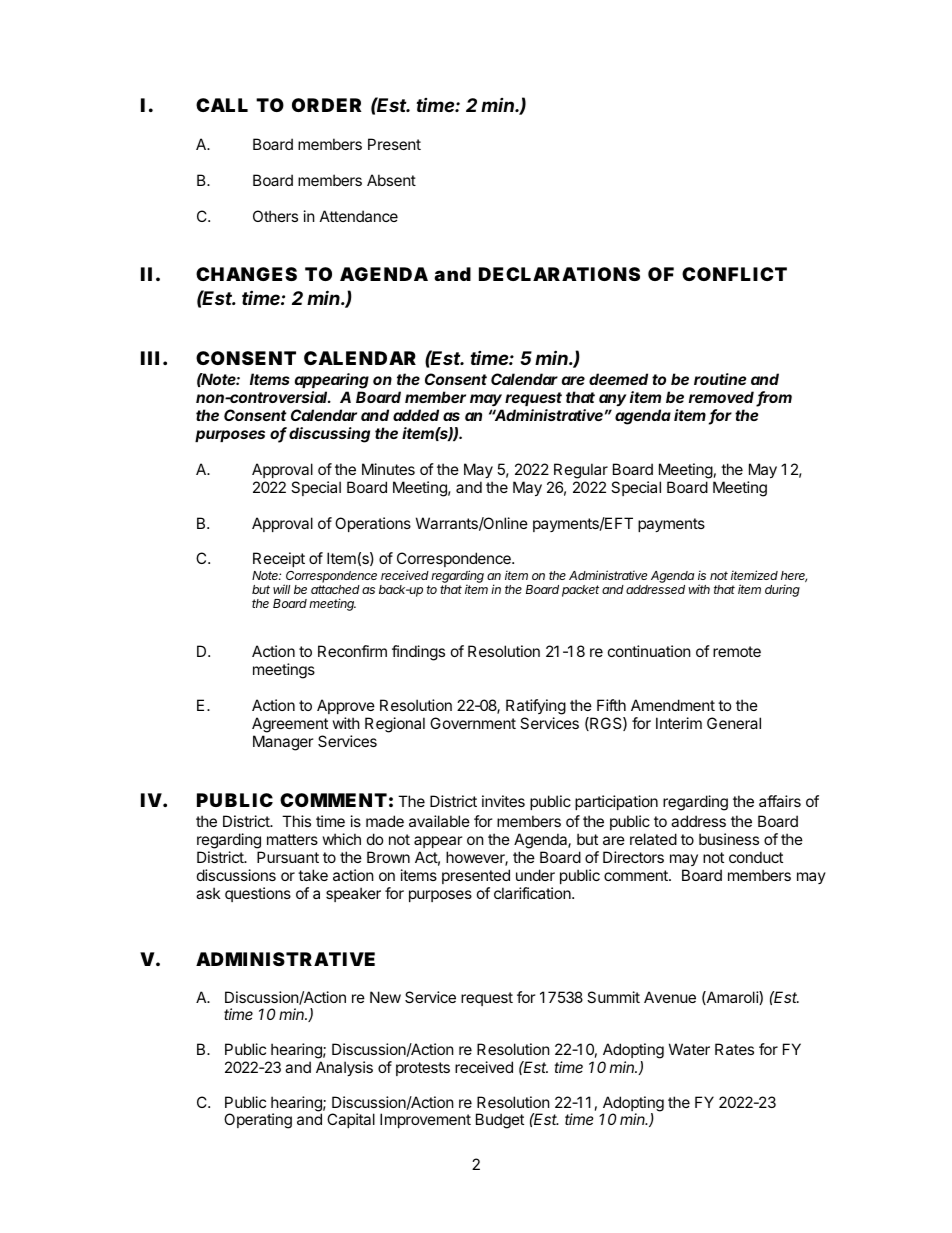 The width and height of the document is (952, 1233). Describe the element at coordinates (729, 839) in the document. I see `business` at that location.
